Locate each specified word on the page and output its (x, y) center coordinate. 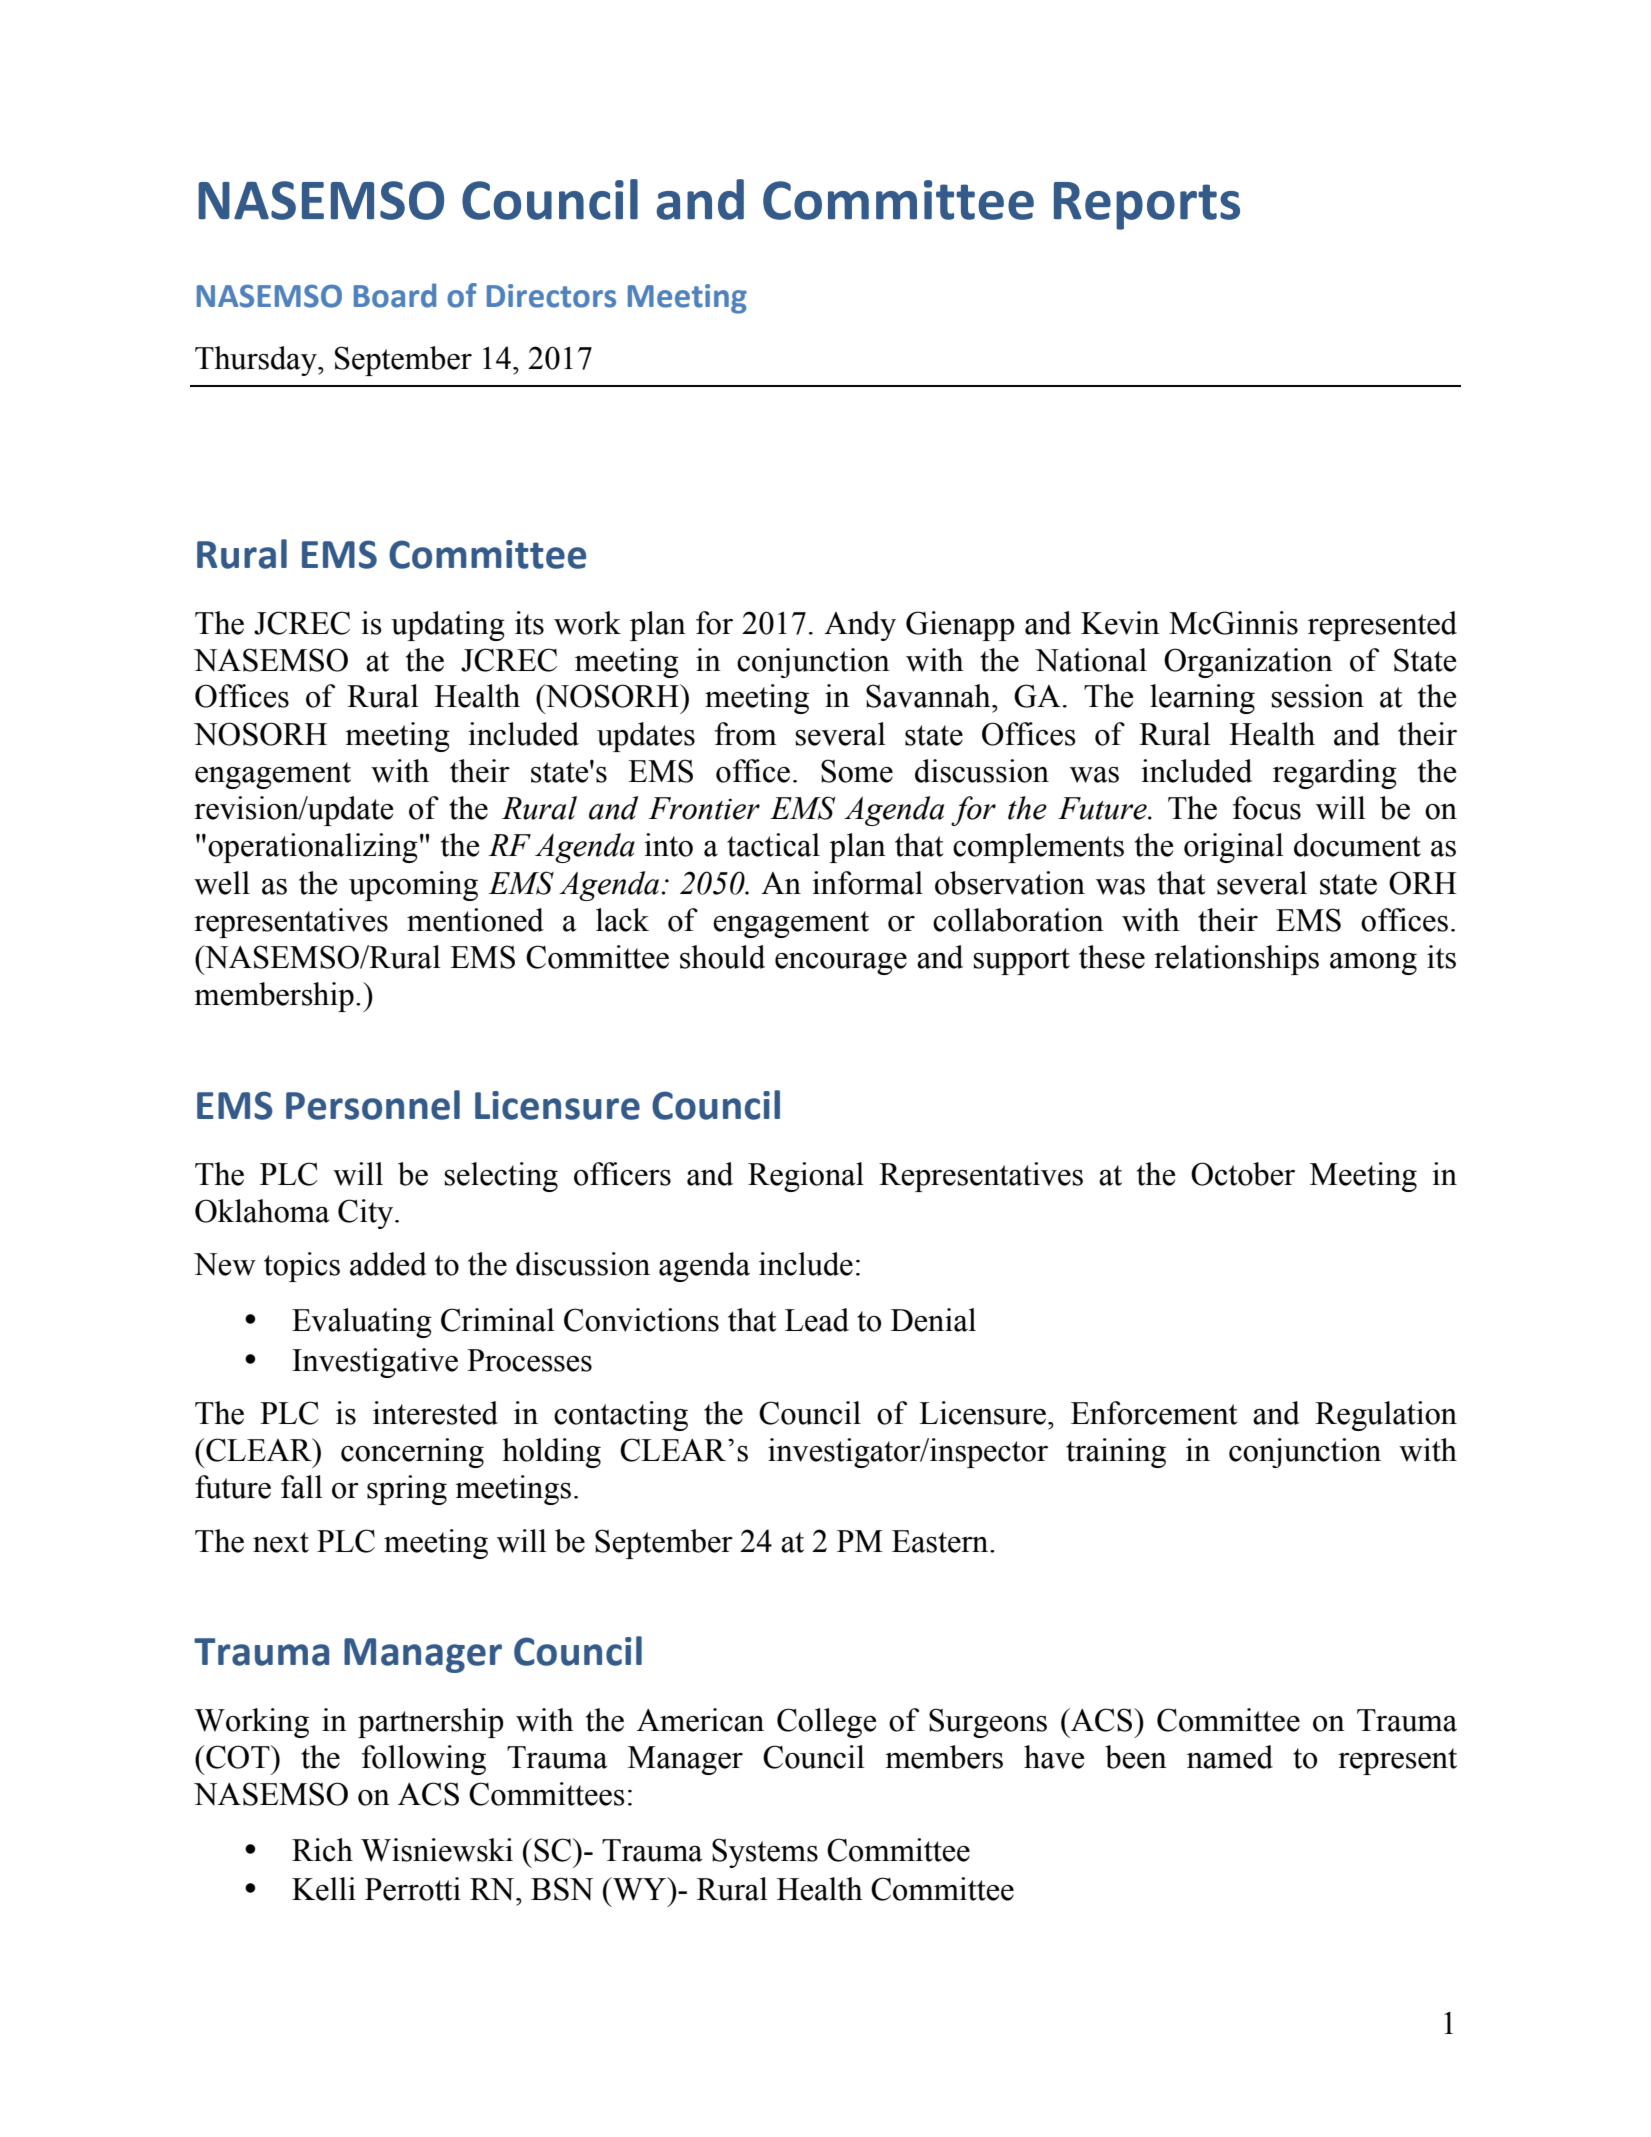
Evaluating (362, 1323)
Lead (817, 1320)
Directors (551, 296)
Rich (322, 1850)
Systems (765, 1853)
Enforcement (1154, 1413)
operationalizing (313, 848)
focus (1267, 808)
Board (395, 295)
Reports (1147, 206)
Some (857, 771)
